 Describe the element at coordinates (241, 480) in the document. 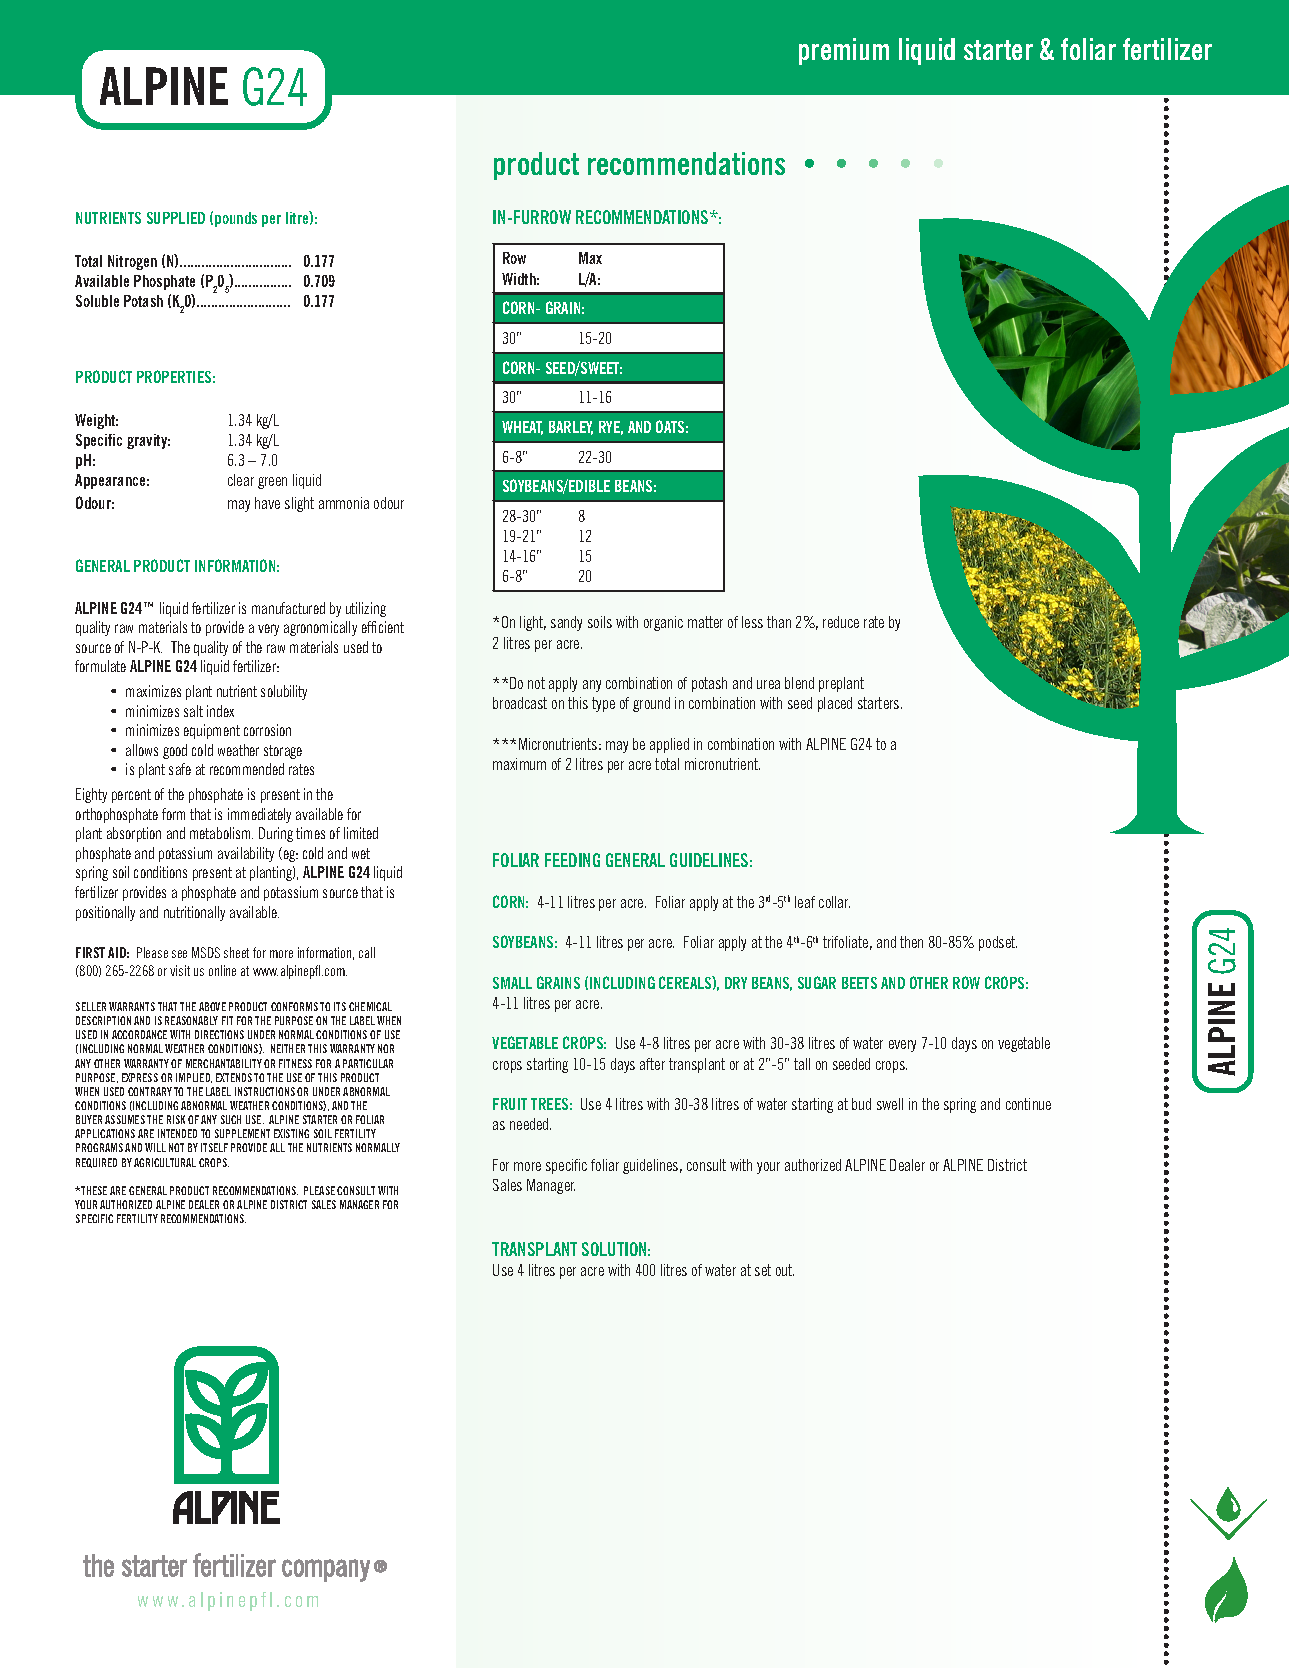

I see `clear` at that location.
